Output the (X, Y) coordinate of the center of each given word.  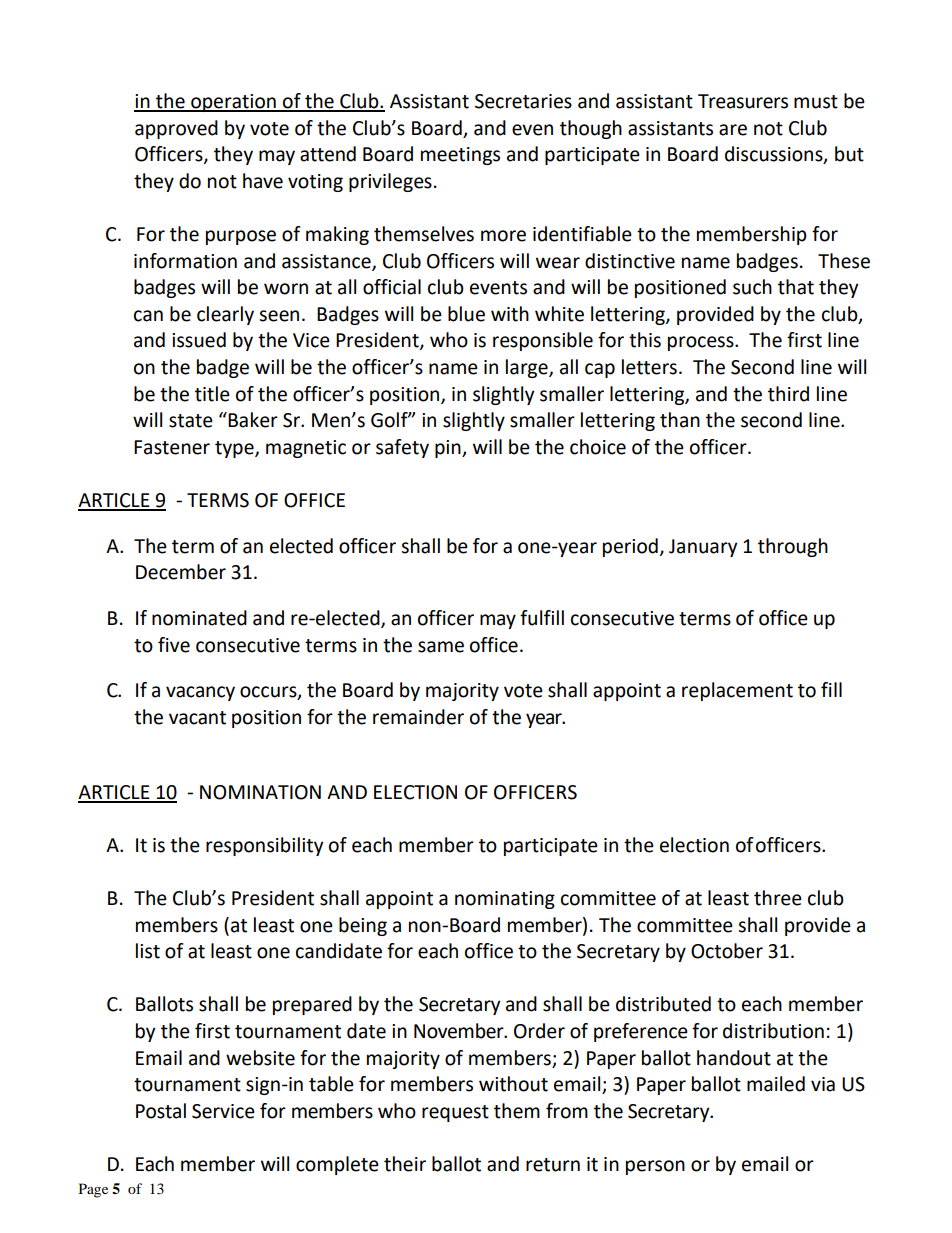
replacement (737, 691)
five (174, 645)
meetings (460, 156)
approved (176, 129)
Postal (161, 1111)
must (816, 102)
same (441, 647)
